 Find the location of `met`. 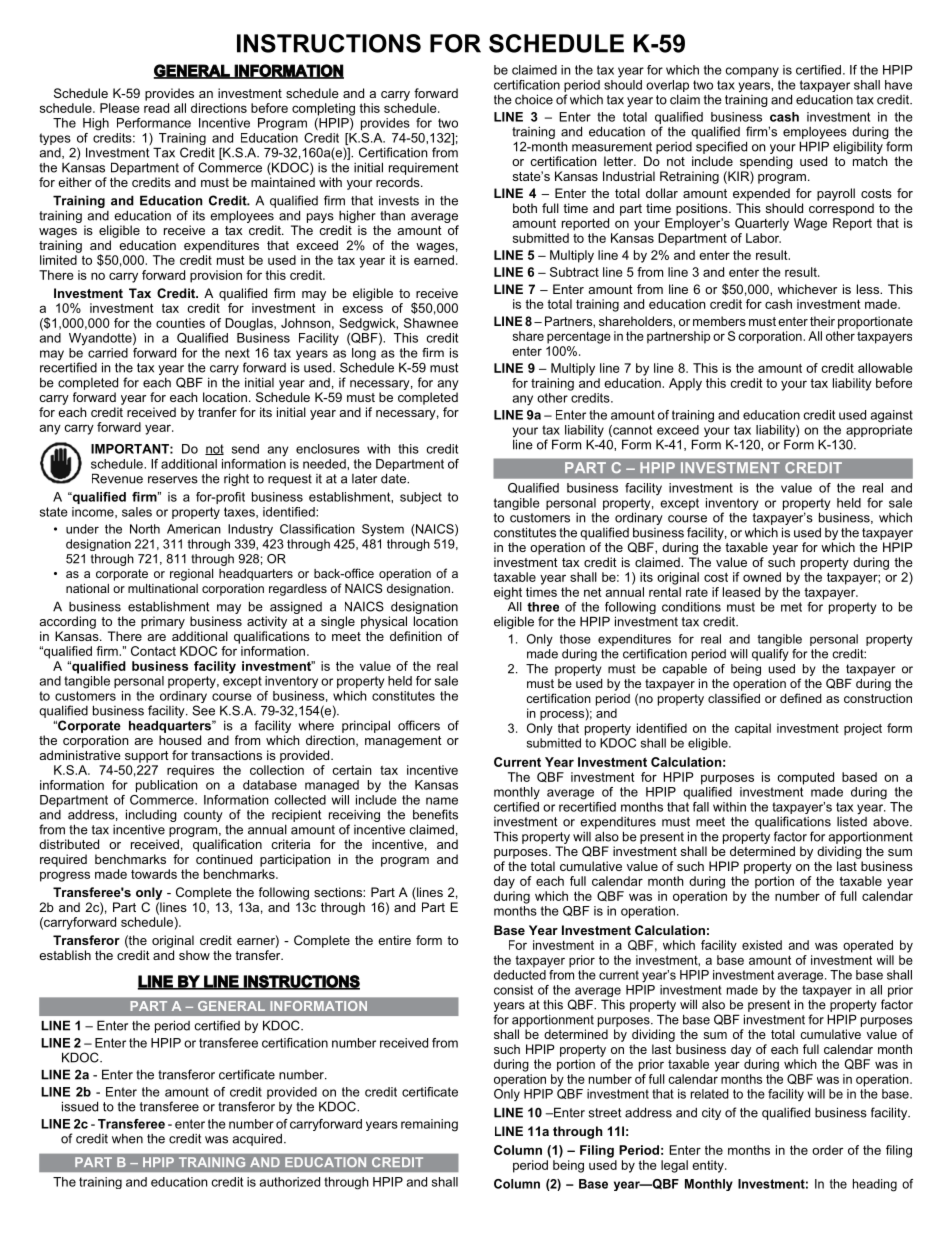

met is located at coordinates (791, 607).
